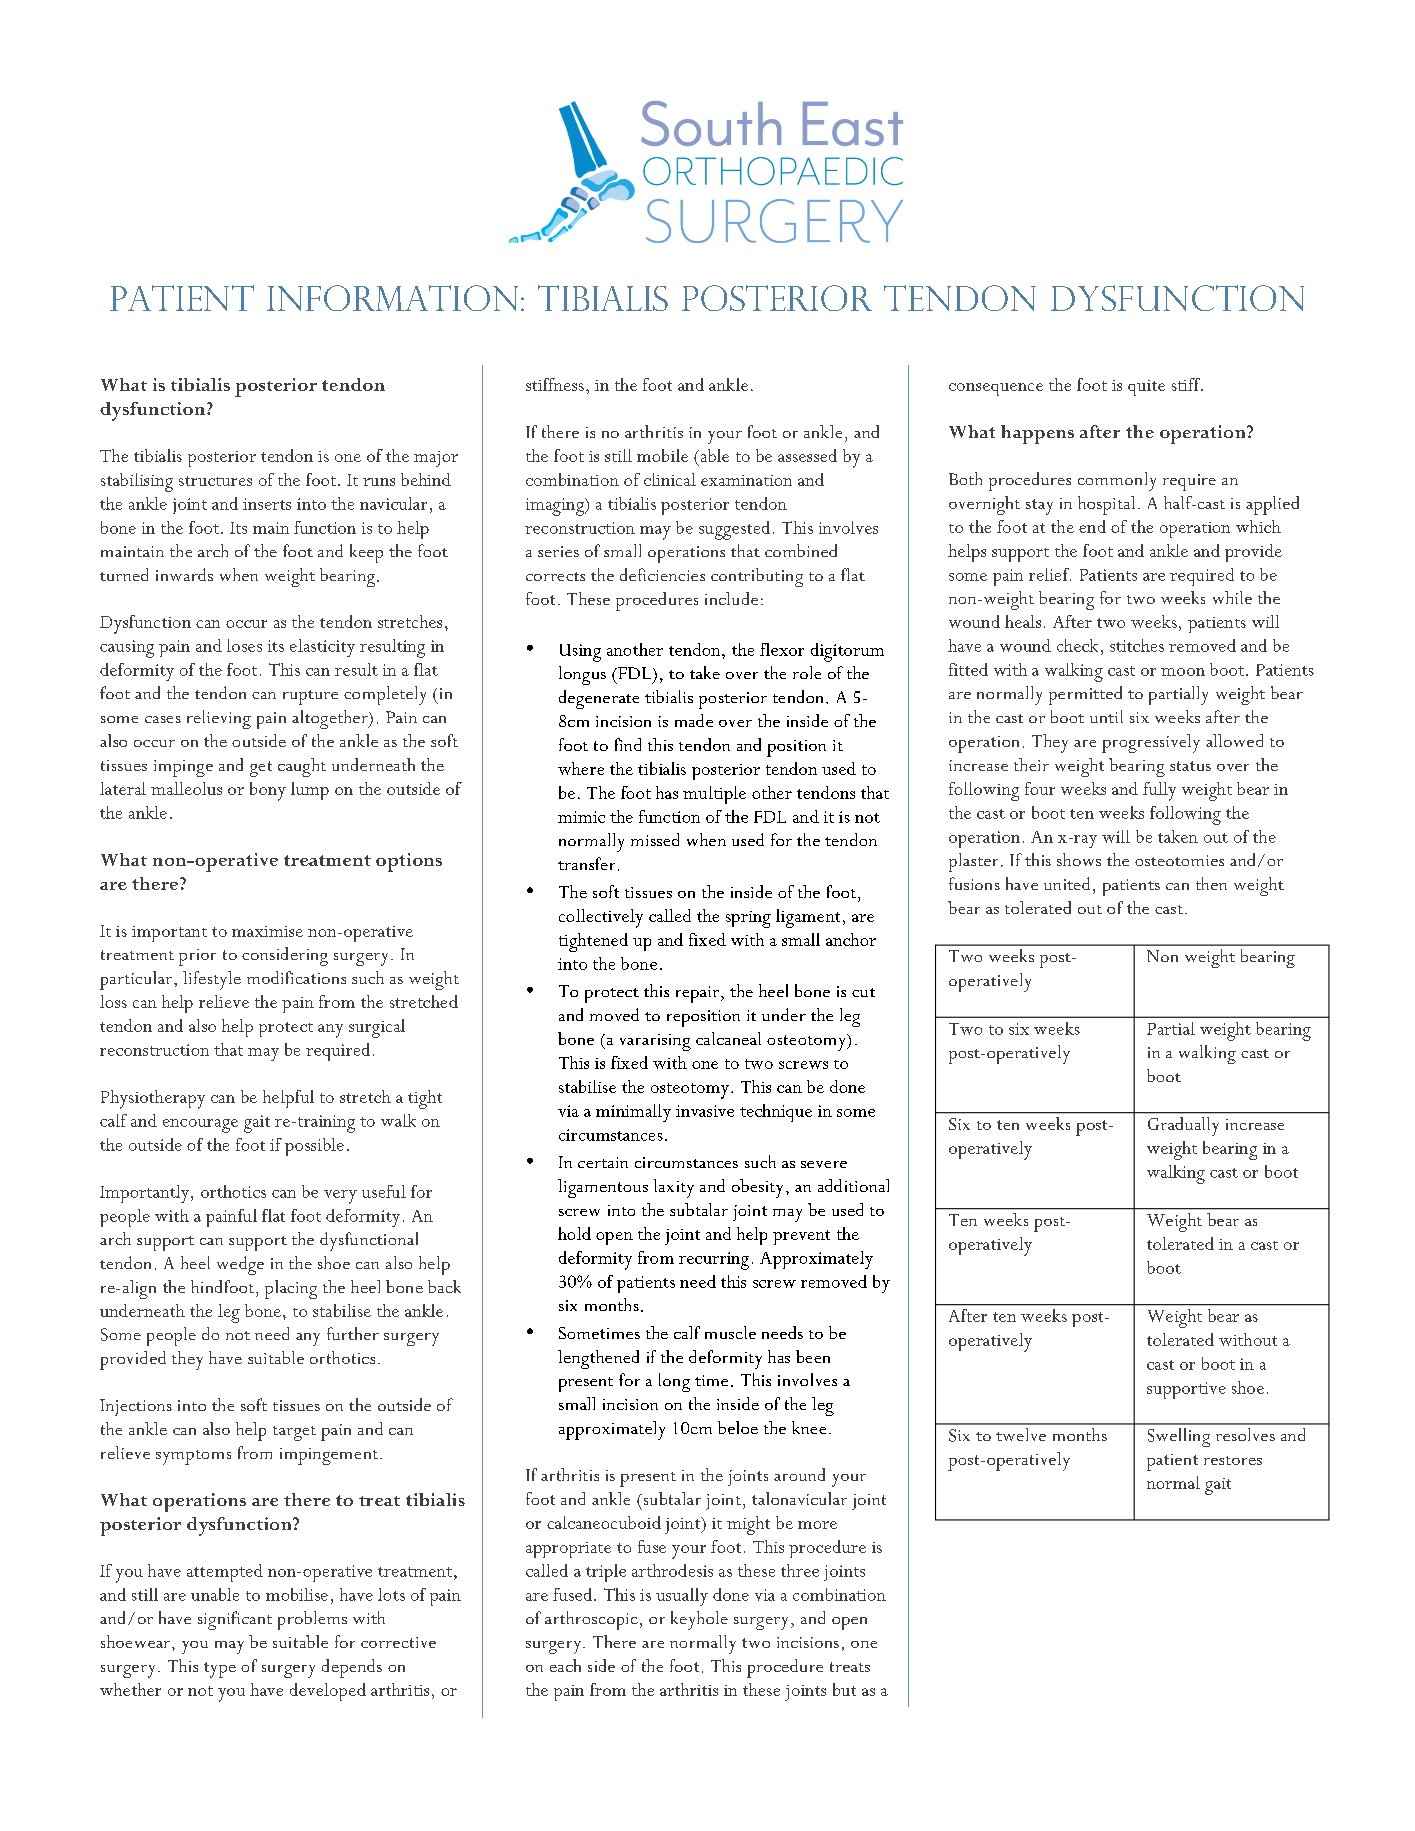 The height and width of the document is (1831, 1415). I want to click on mobile, so click(662, 455).
